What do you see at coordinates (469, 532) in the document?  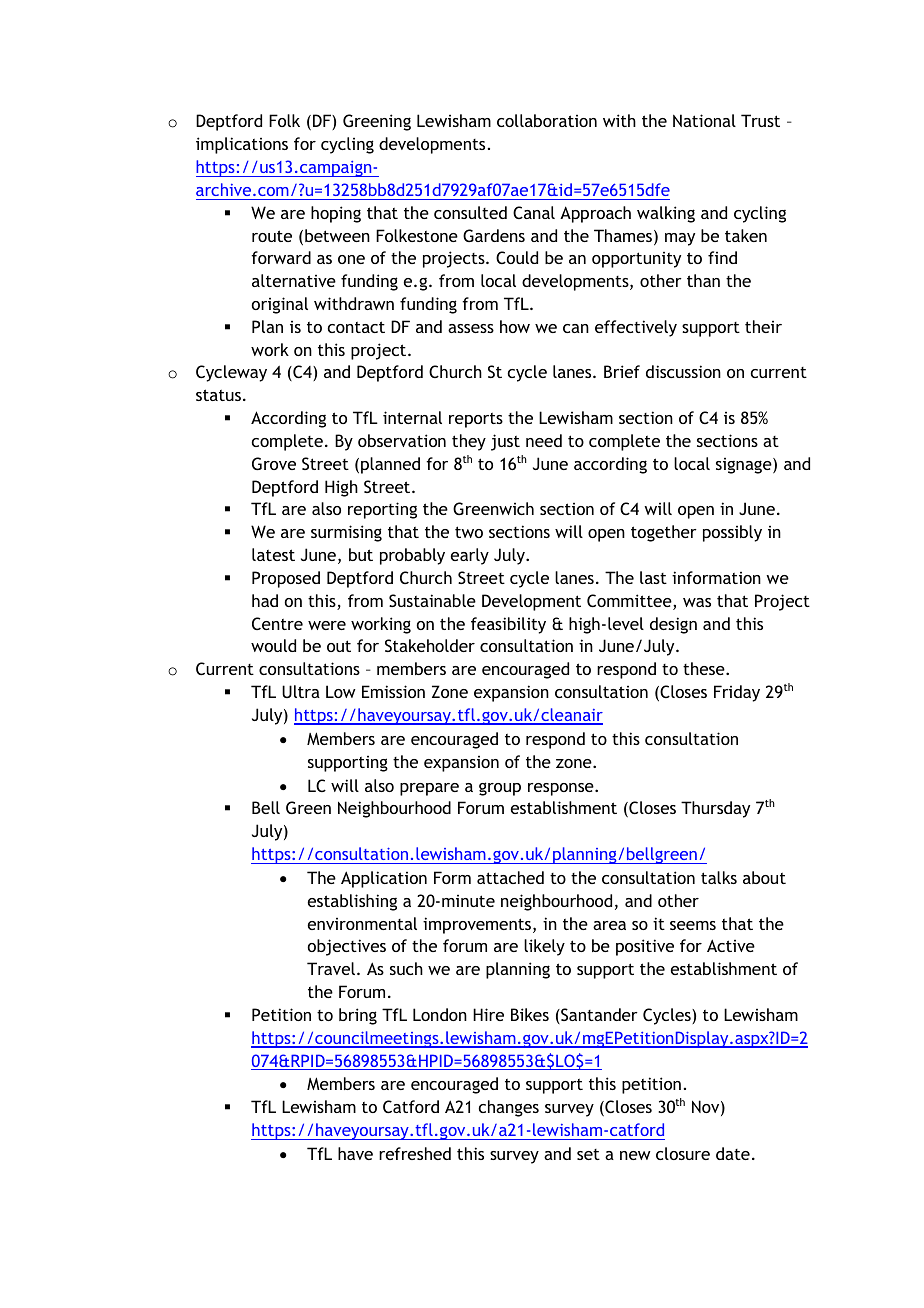 I see `two` at bounding box center [469, 532].
